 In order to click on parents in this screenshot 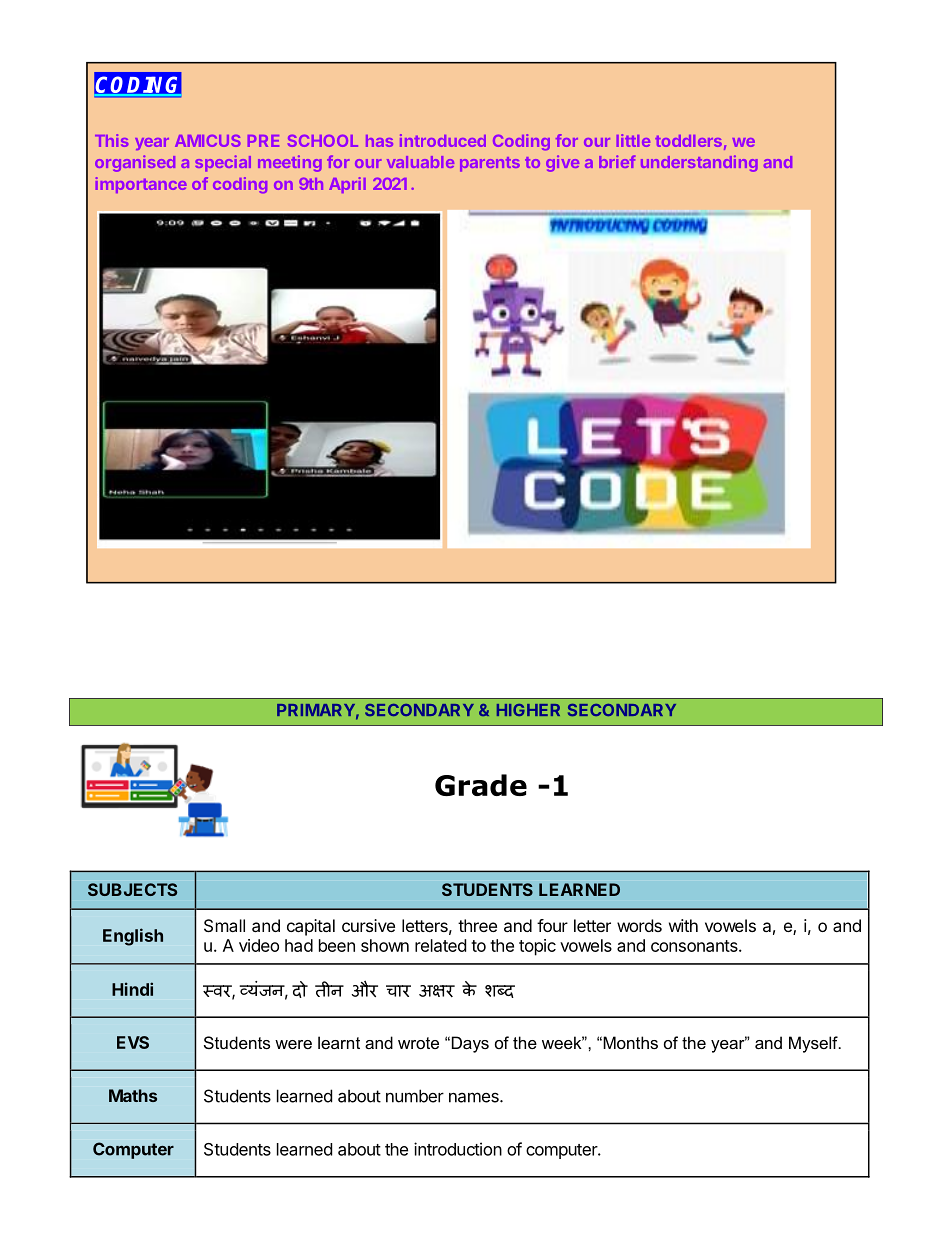, I will do `click(490, 164)`.
